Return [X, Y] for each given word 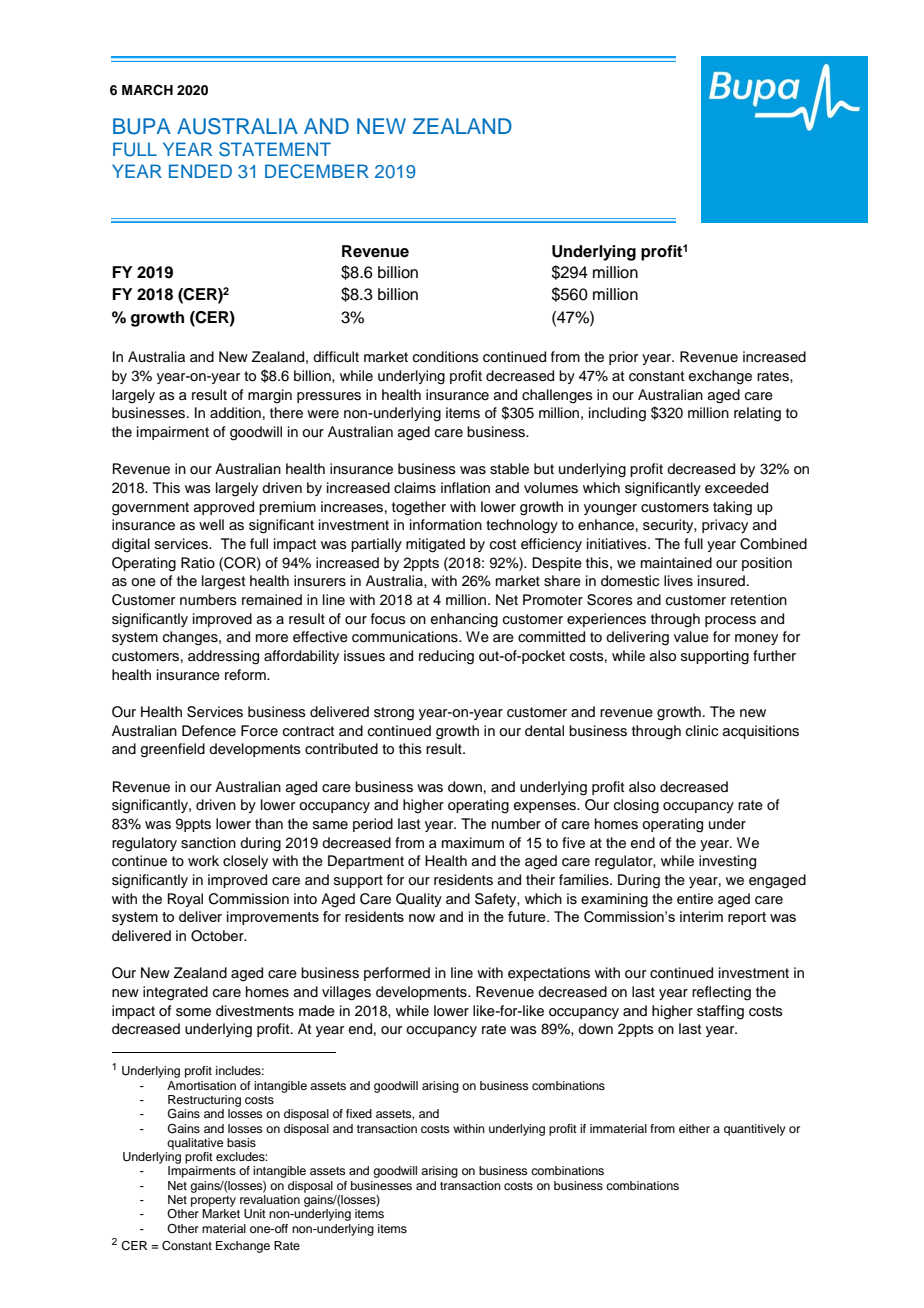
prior [623, 358]
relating [757, 414]
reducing [446, 657]
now [422, 918]
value [691, 637]
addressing [223, 657]
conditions [446, 357]
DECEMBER [317, 171]
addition [235, 413]
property [213, 1201]
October [218, 936]
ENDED [200, 171]
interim [701, 916]
